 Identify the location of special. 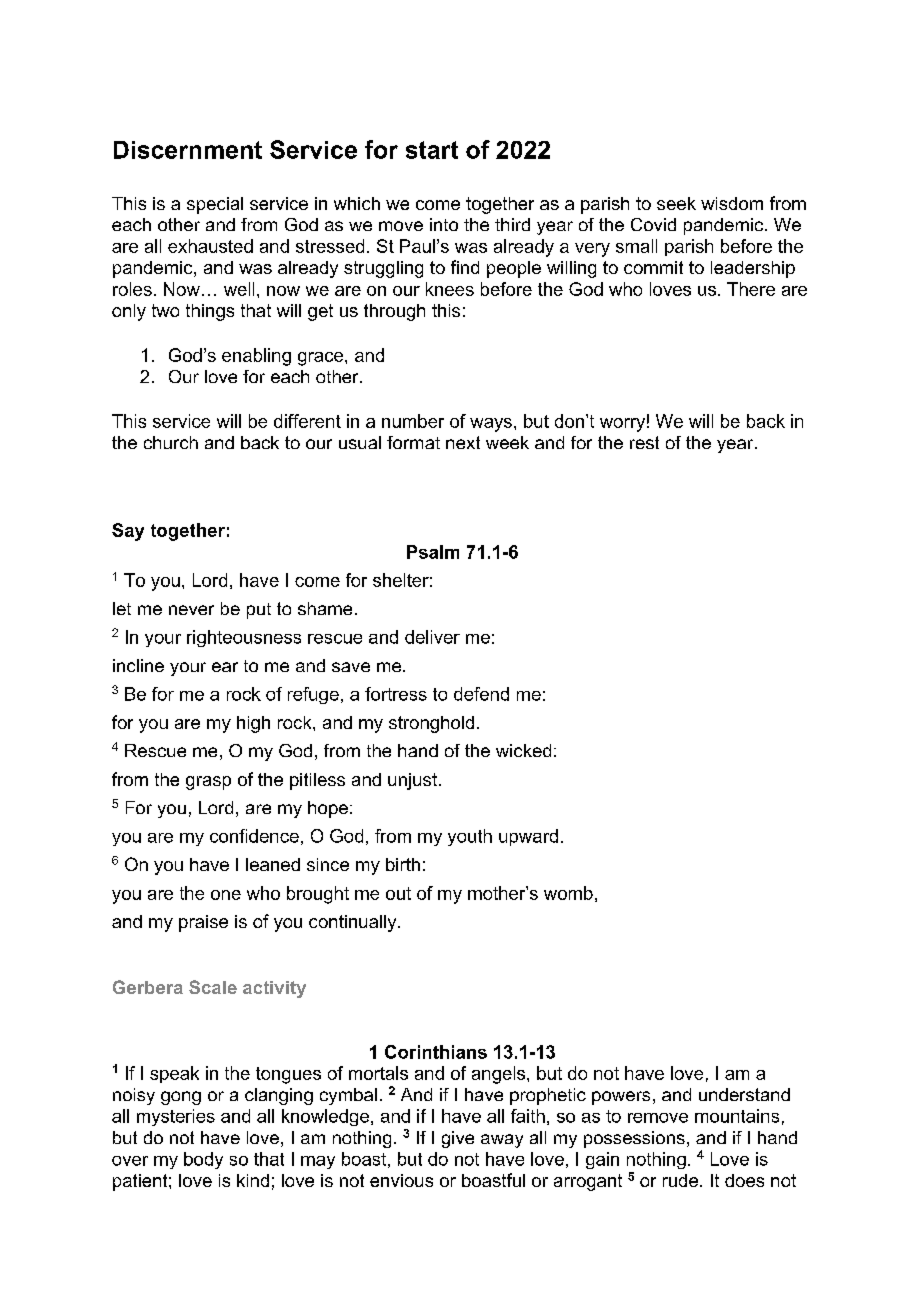
(215, 205).
